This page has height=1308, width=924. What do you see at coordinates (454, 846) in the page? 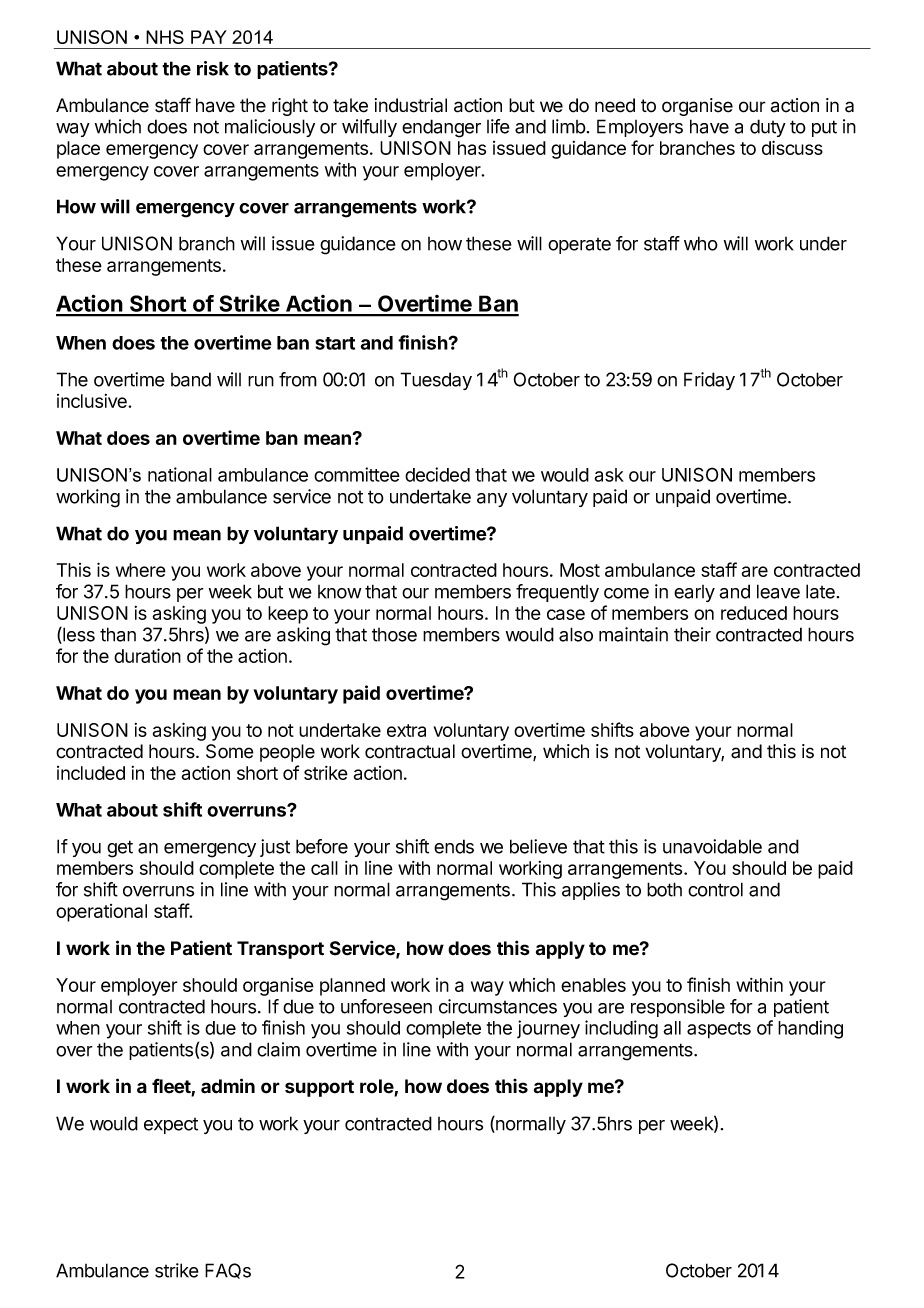
I see `ends` at bounding box center [454, 846].
